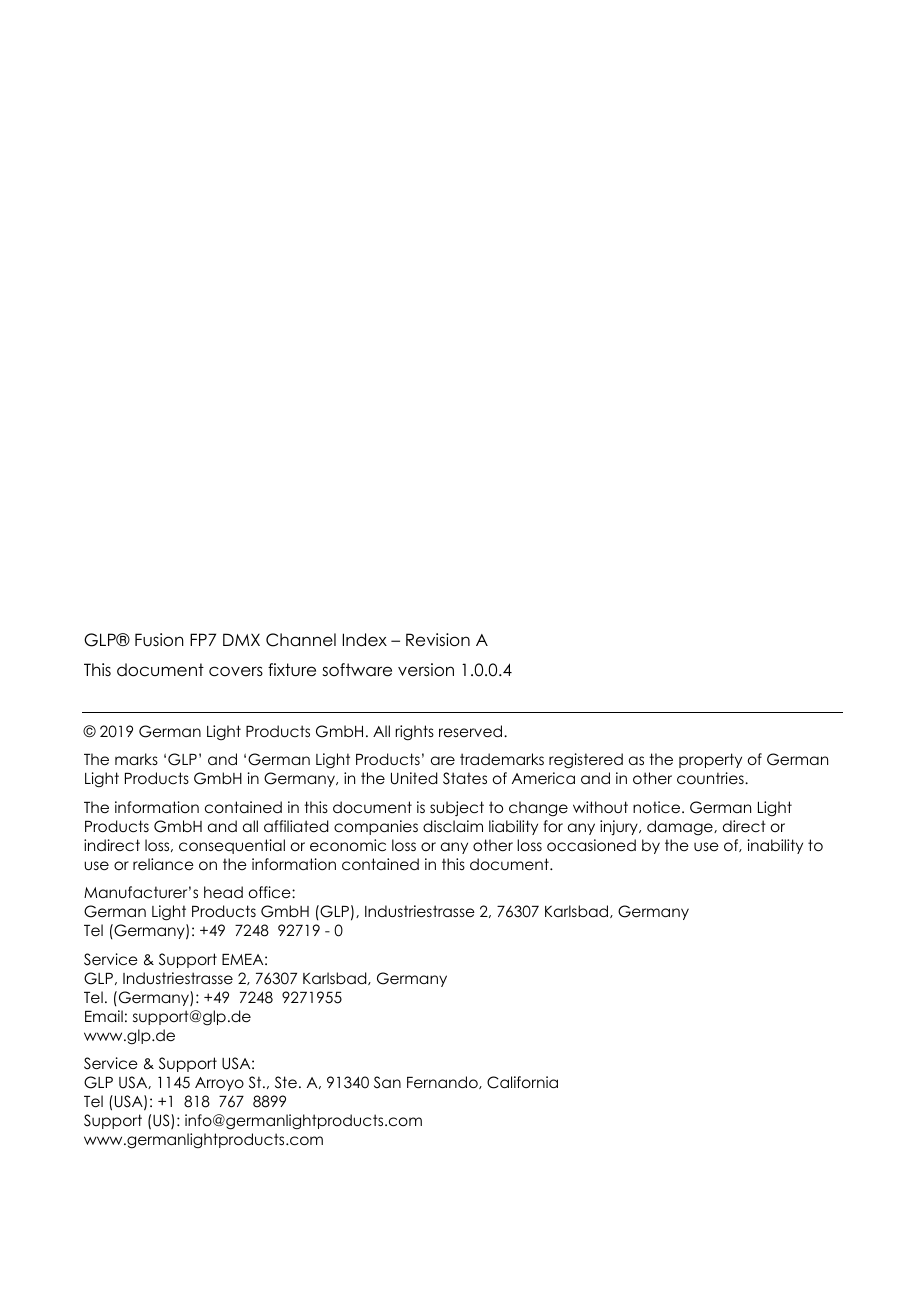  I want to click on Fernando, so click(443, 1082).
